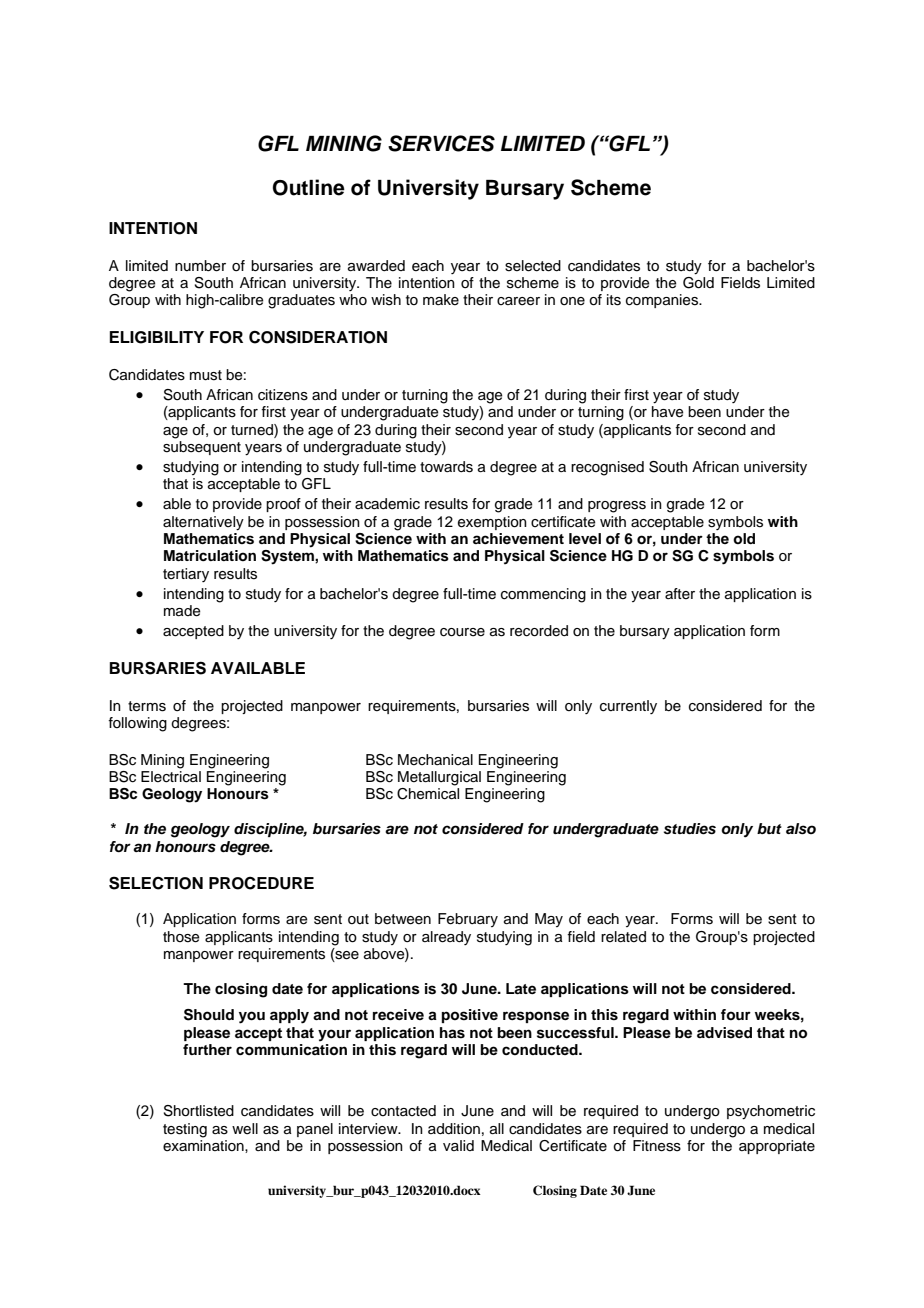 The width and height of the screenshot is (924, 1308). I want to click on alternatively, so click(203, 523).
